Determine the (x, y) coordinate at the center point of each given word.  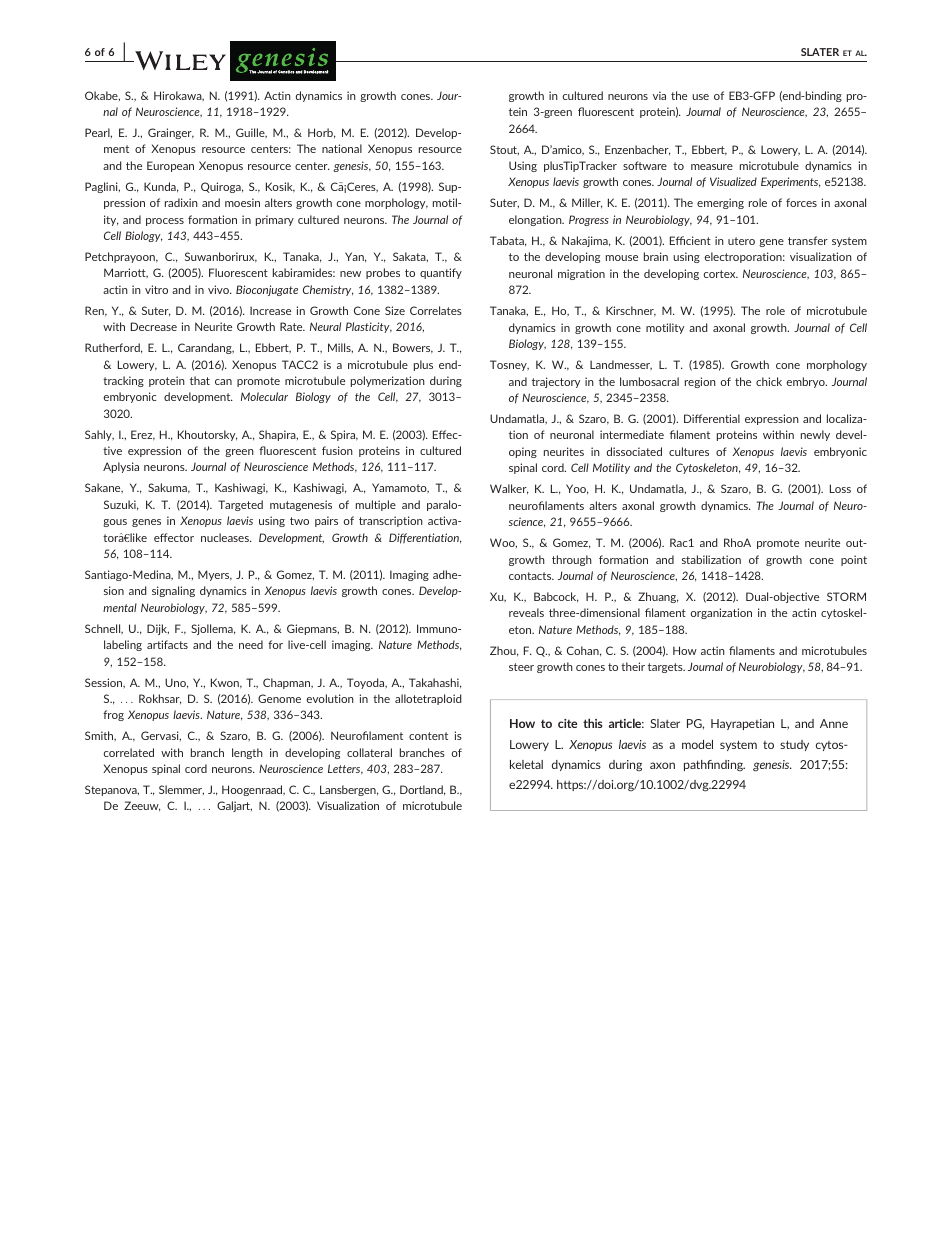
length (247, 753)
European (170, 166)
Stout (504, 150)
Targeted (240, 505)
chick (769, 381)
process (165, 222)
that (200, 380)
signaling (173, 591)
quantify (441, 273)
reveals (526, 612)
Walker (509, 489)
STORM (846, 596)
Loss (840, 488)
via (659, 95)
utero (741, 241)
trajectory (556, 382)
